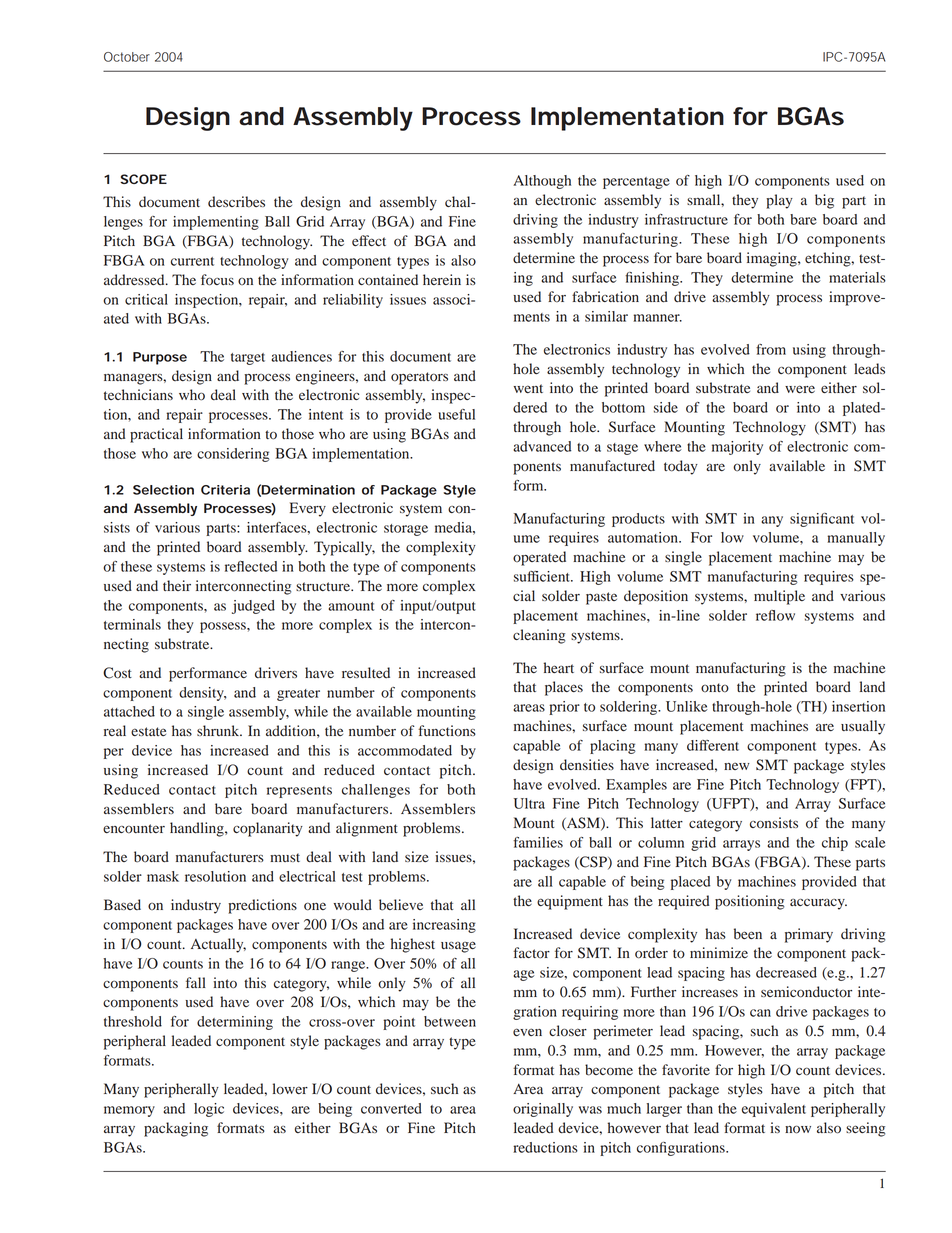  I want to click on from, so click(771, 349).
